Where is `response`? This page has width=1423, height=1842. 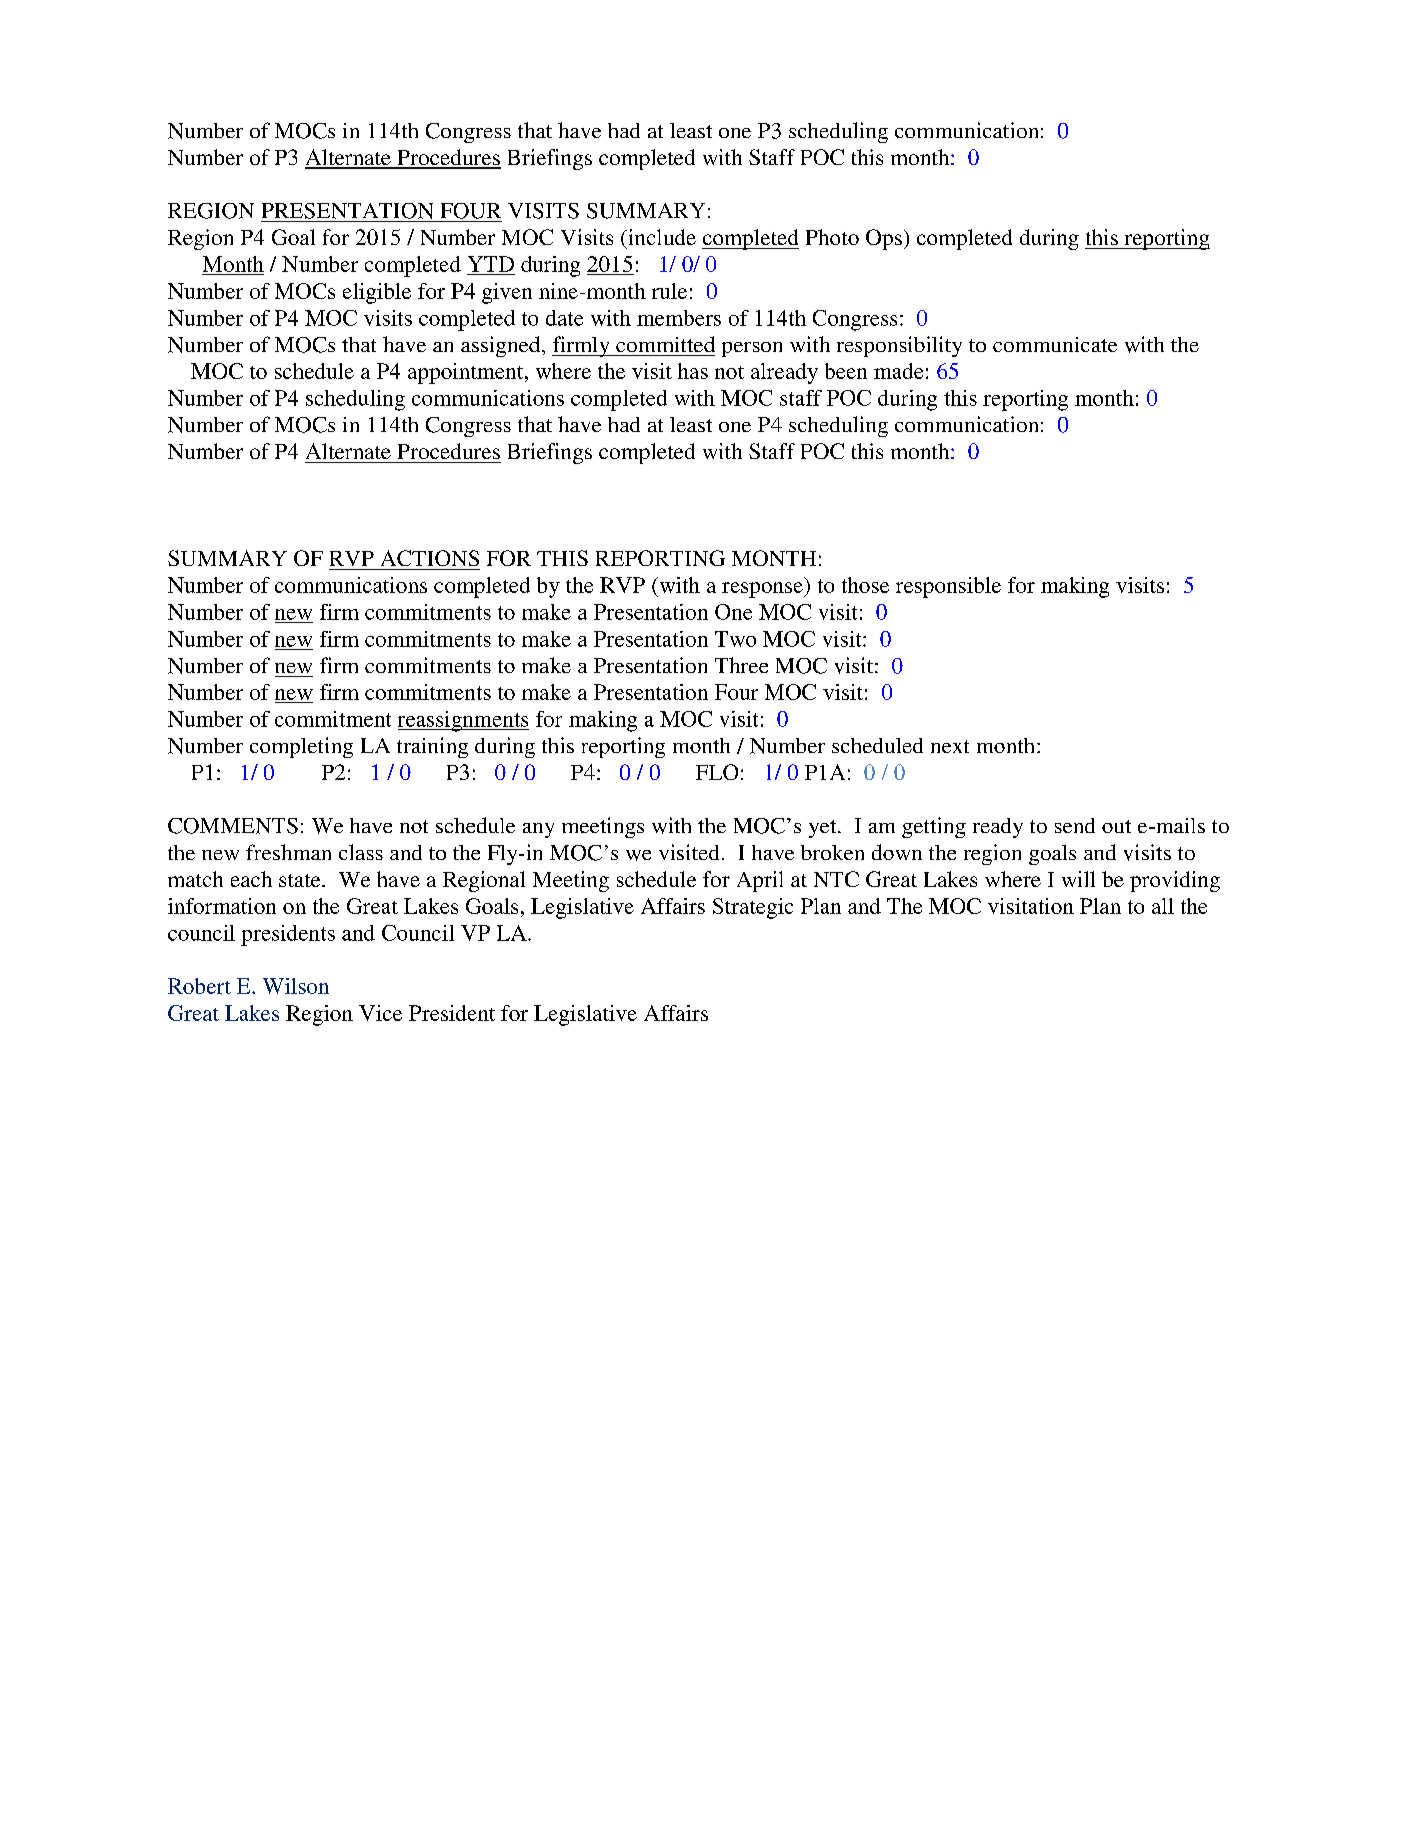 response is located at coordinates (763, 590).
